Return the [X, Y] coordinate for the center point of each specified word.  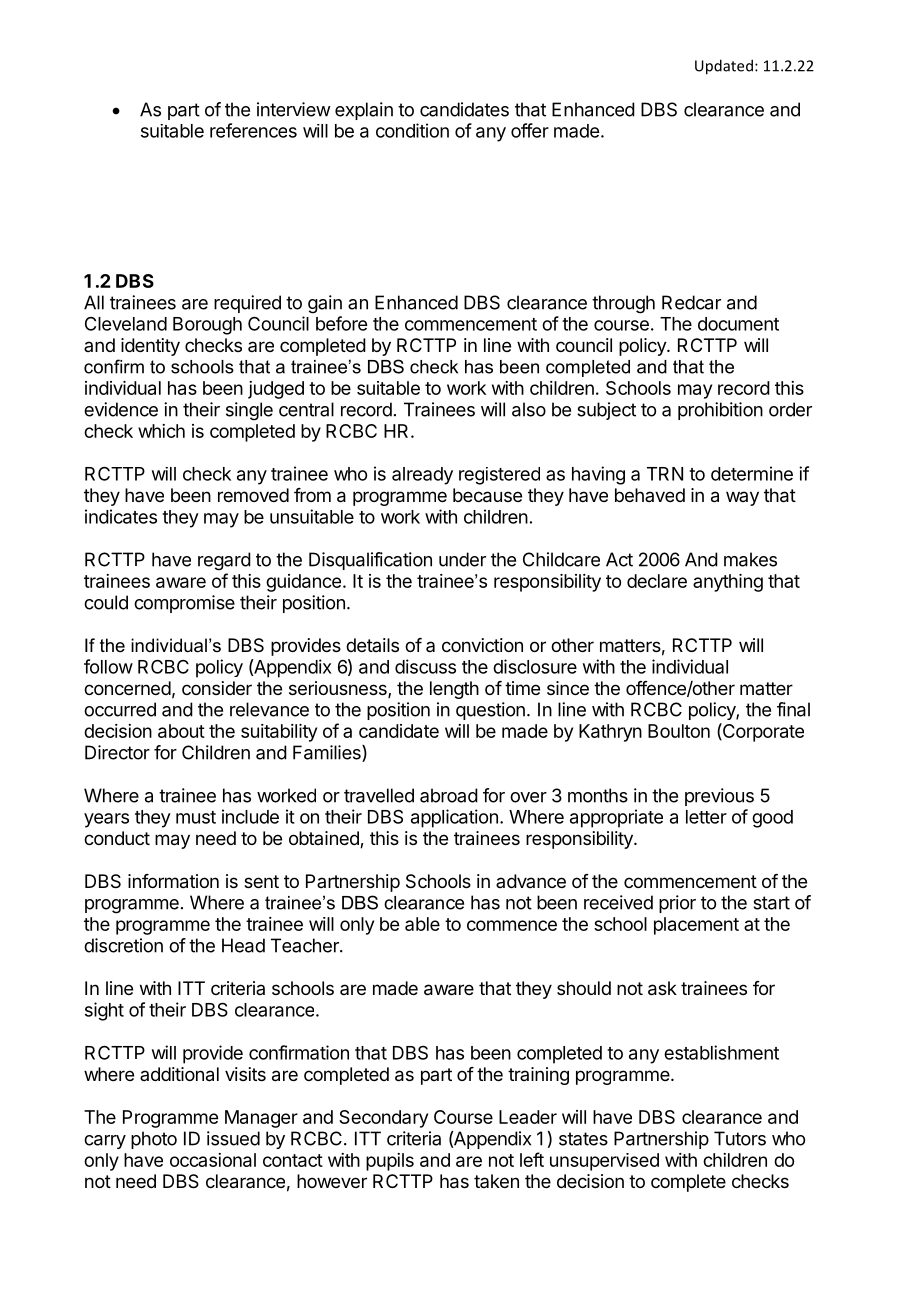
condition [412, 130]
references [253, 130]
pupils [390, 1162]
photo [154, 1140]
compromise [184, 604]
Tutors [740, 1138]
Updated [724, 67]
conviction [482, 645]
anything [728, 583]
